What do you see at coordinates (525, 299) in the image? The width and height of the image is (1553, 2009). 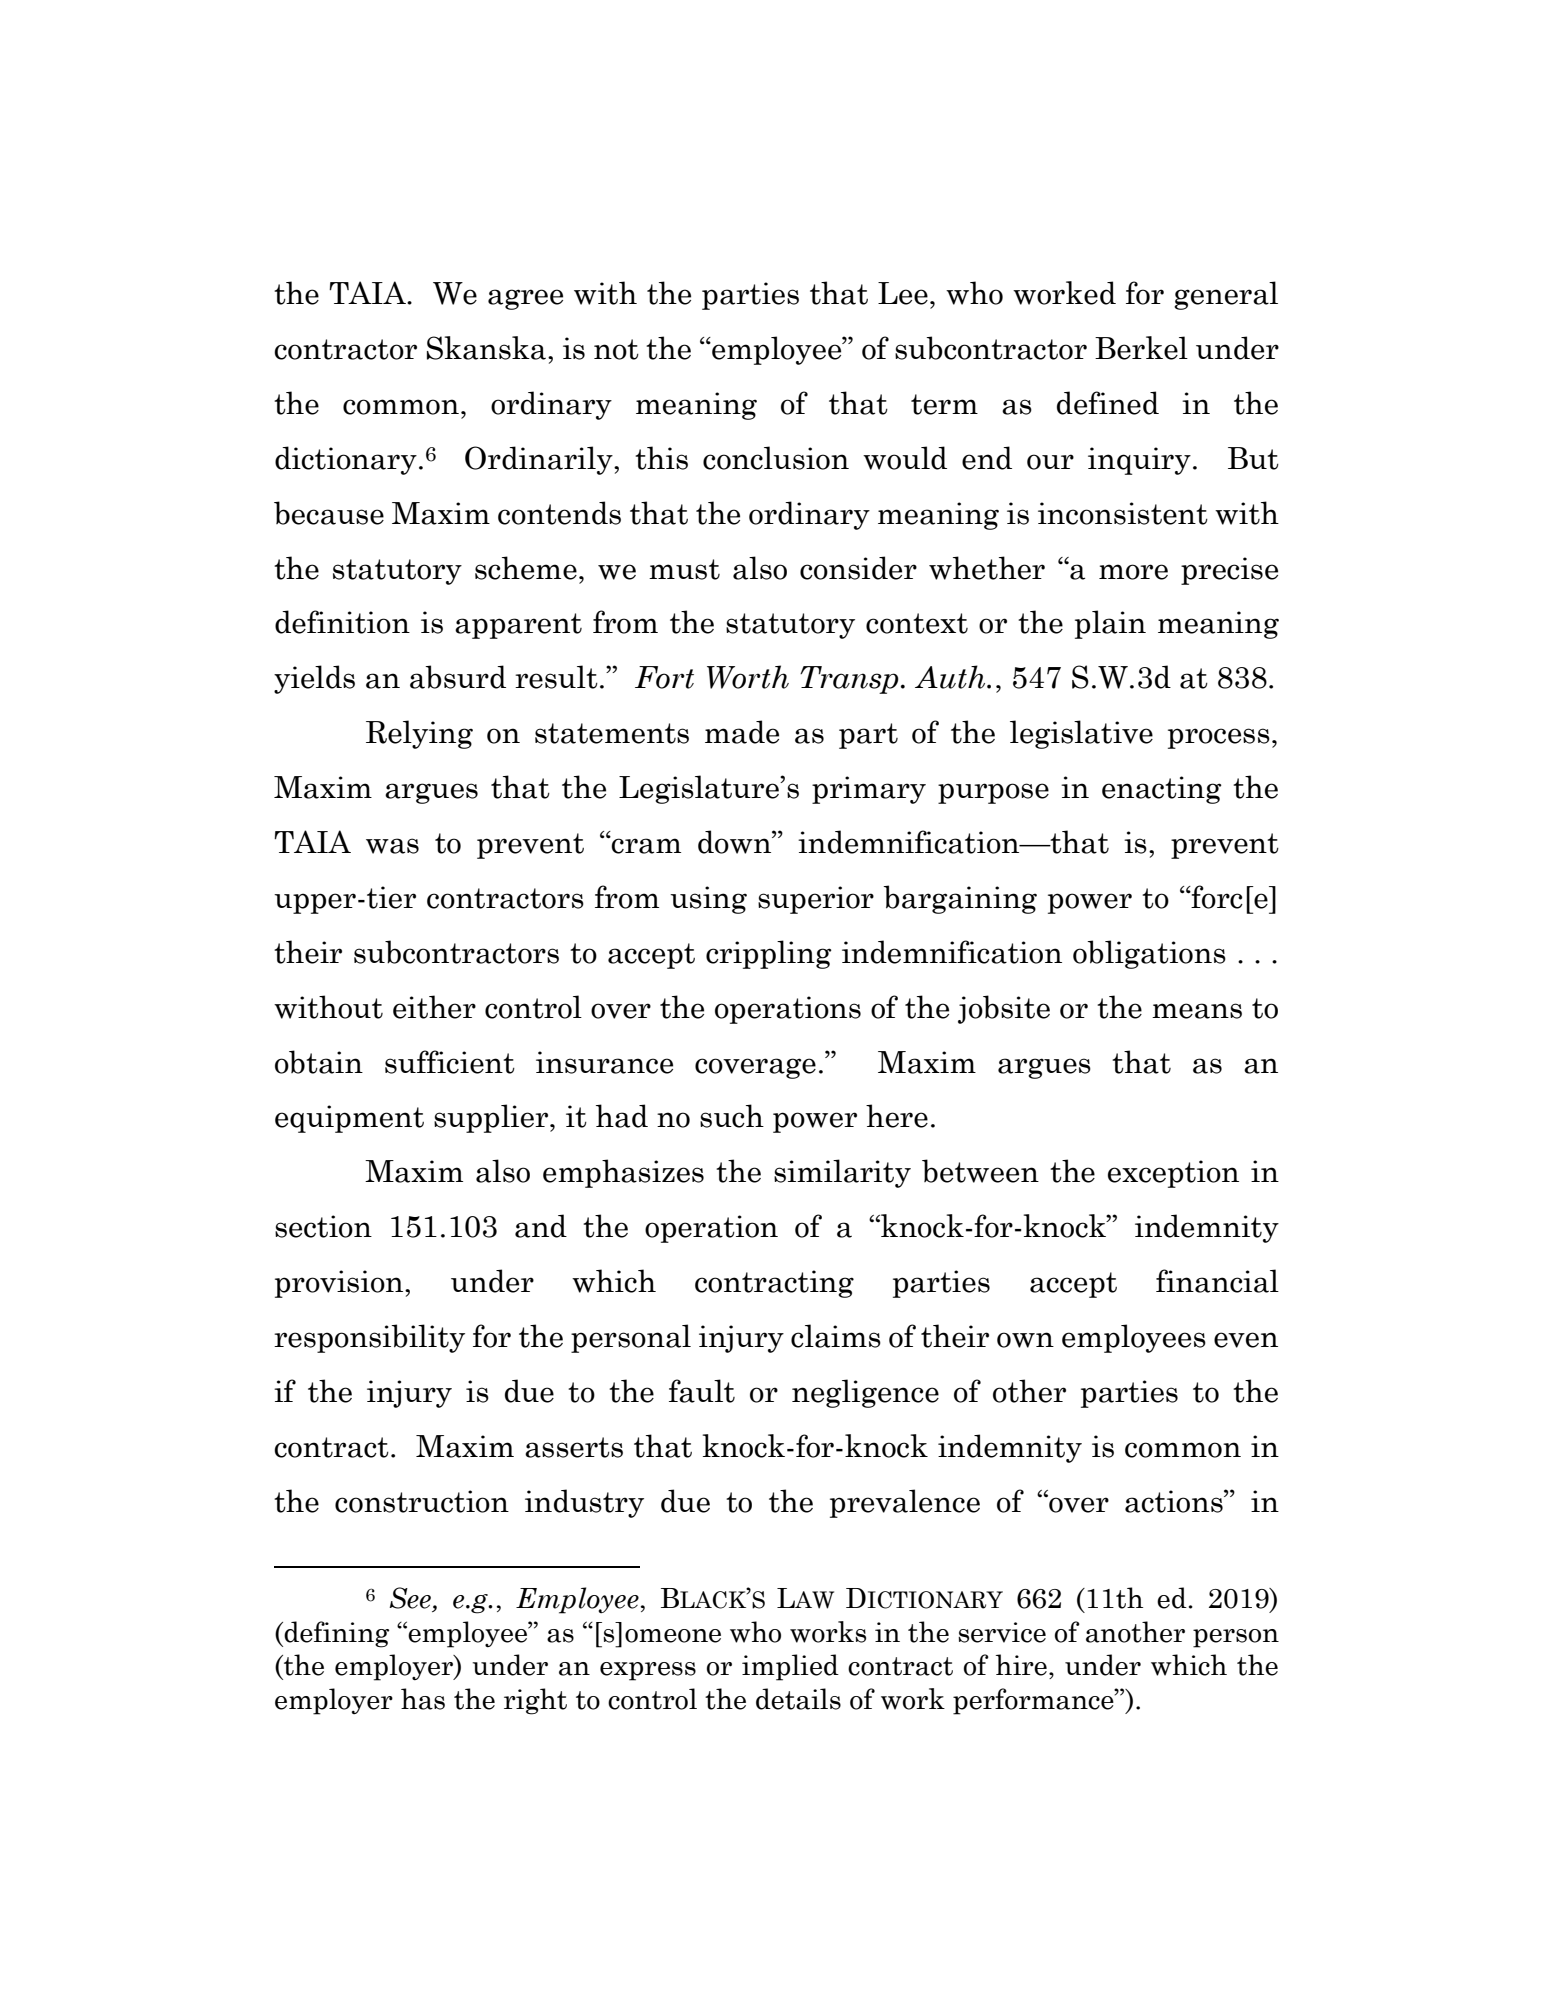 I see `agree` at bounding box center [525, 299].
